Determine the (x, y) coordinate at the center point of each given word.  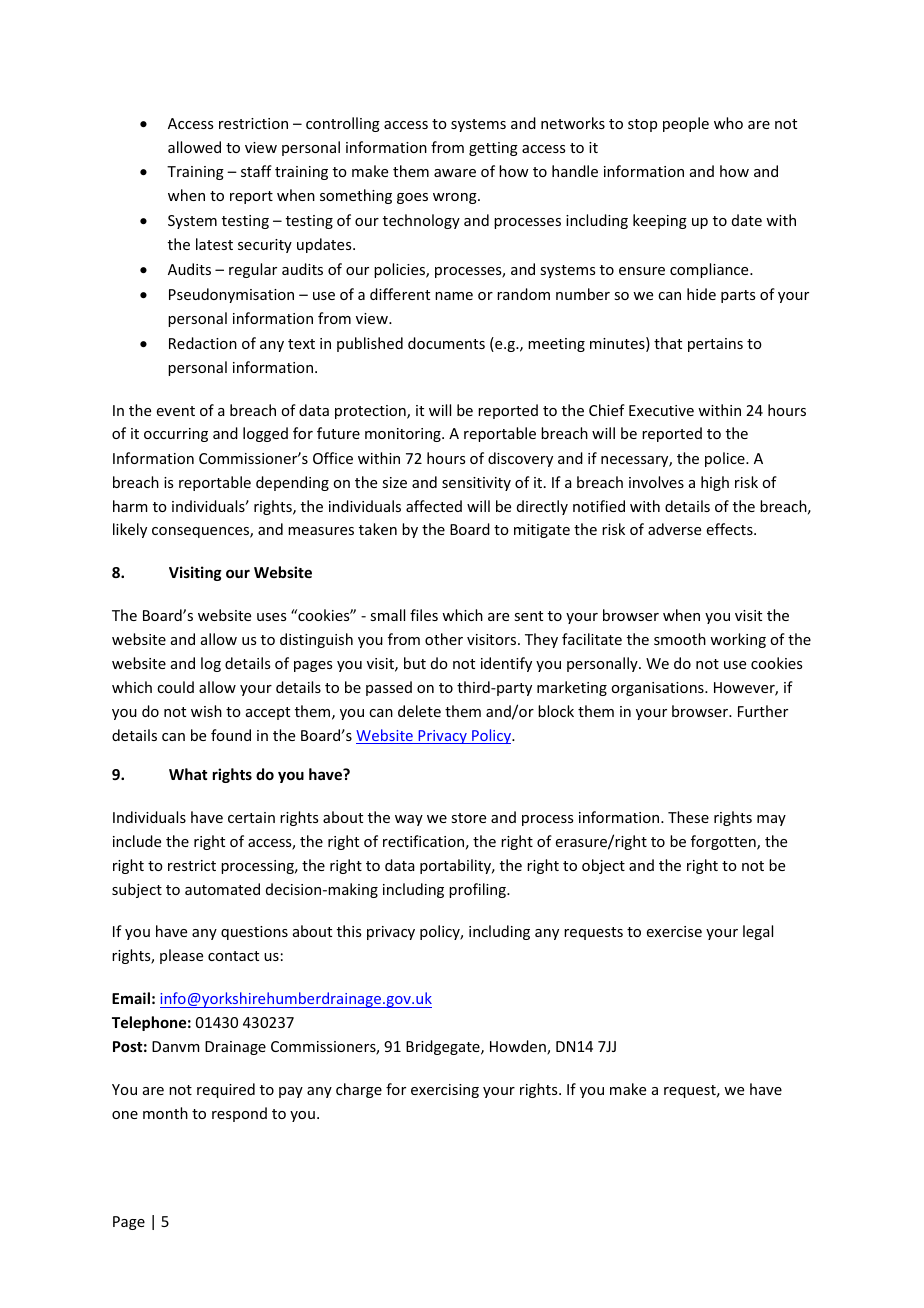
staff (256, 171)
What (188, 774)
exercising (445, 1091)
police (726, 459)
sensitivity (476, 484)
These (688, 817)
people (686, 124)
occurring (176, 435)
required (226, 1090)
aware (455, 173)
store (468, 818)
